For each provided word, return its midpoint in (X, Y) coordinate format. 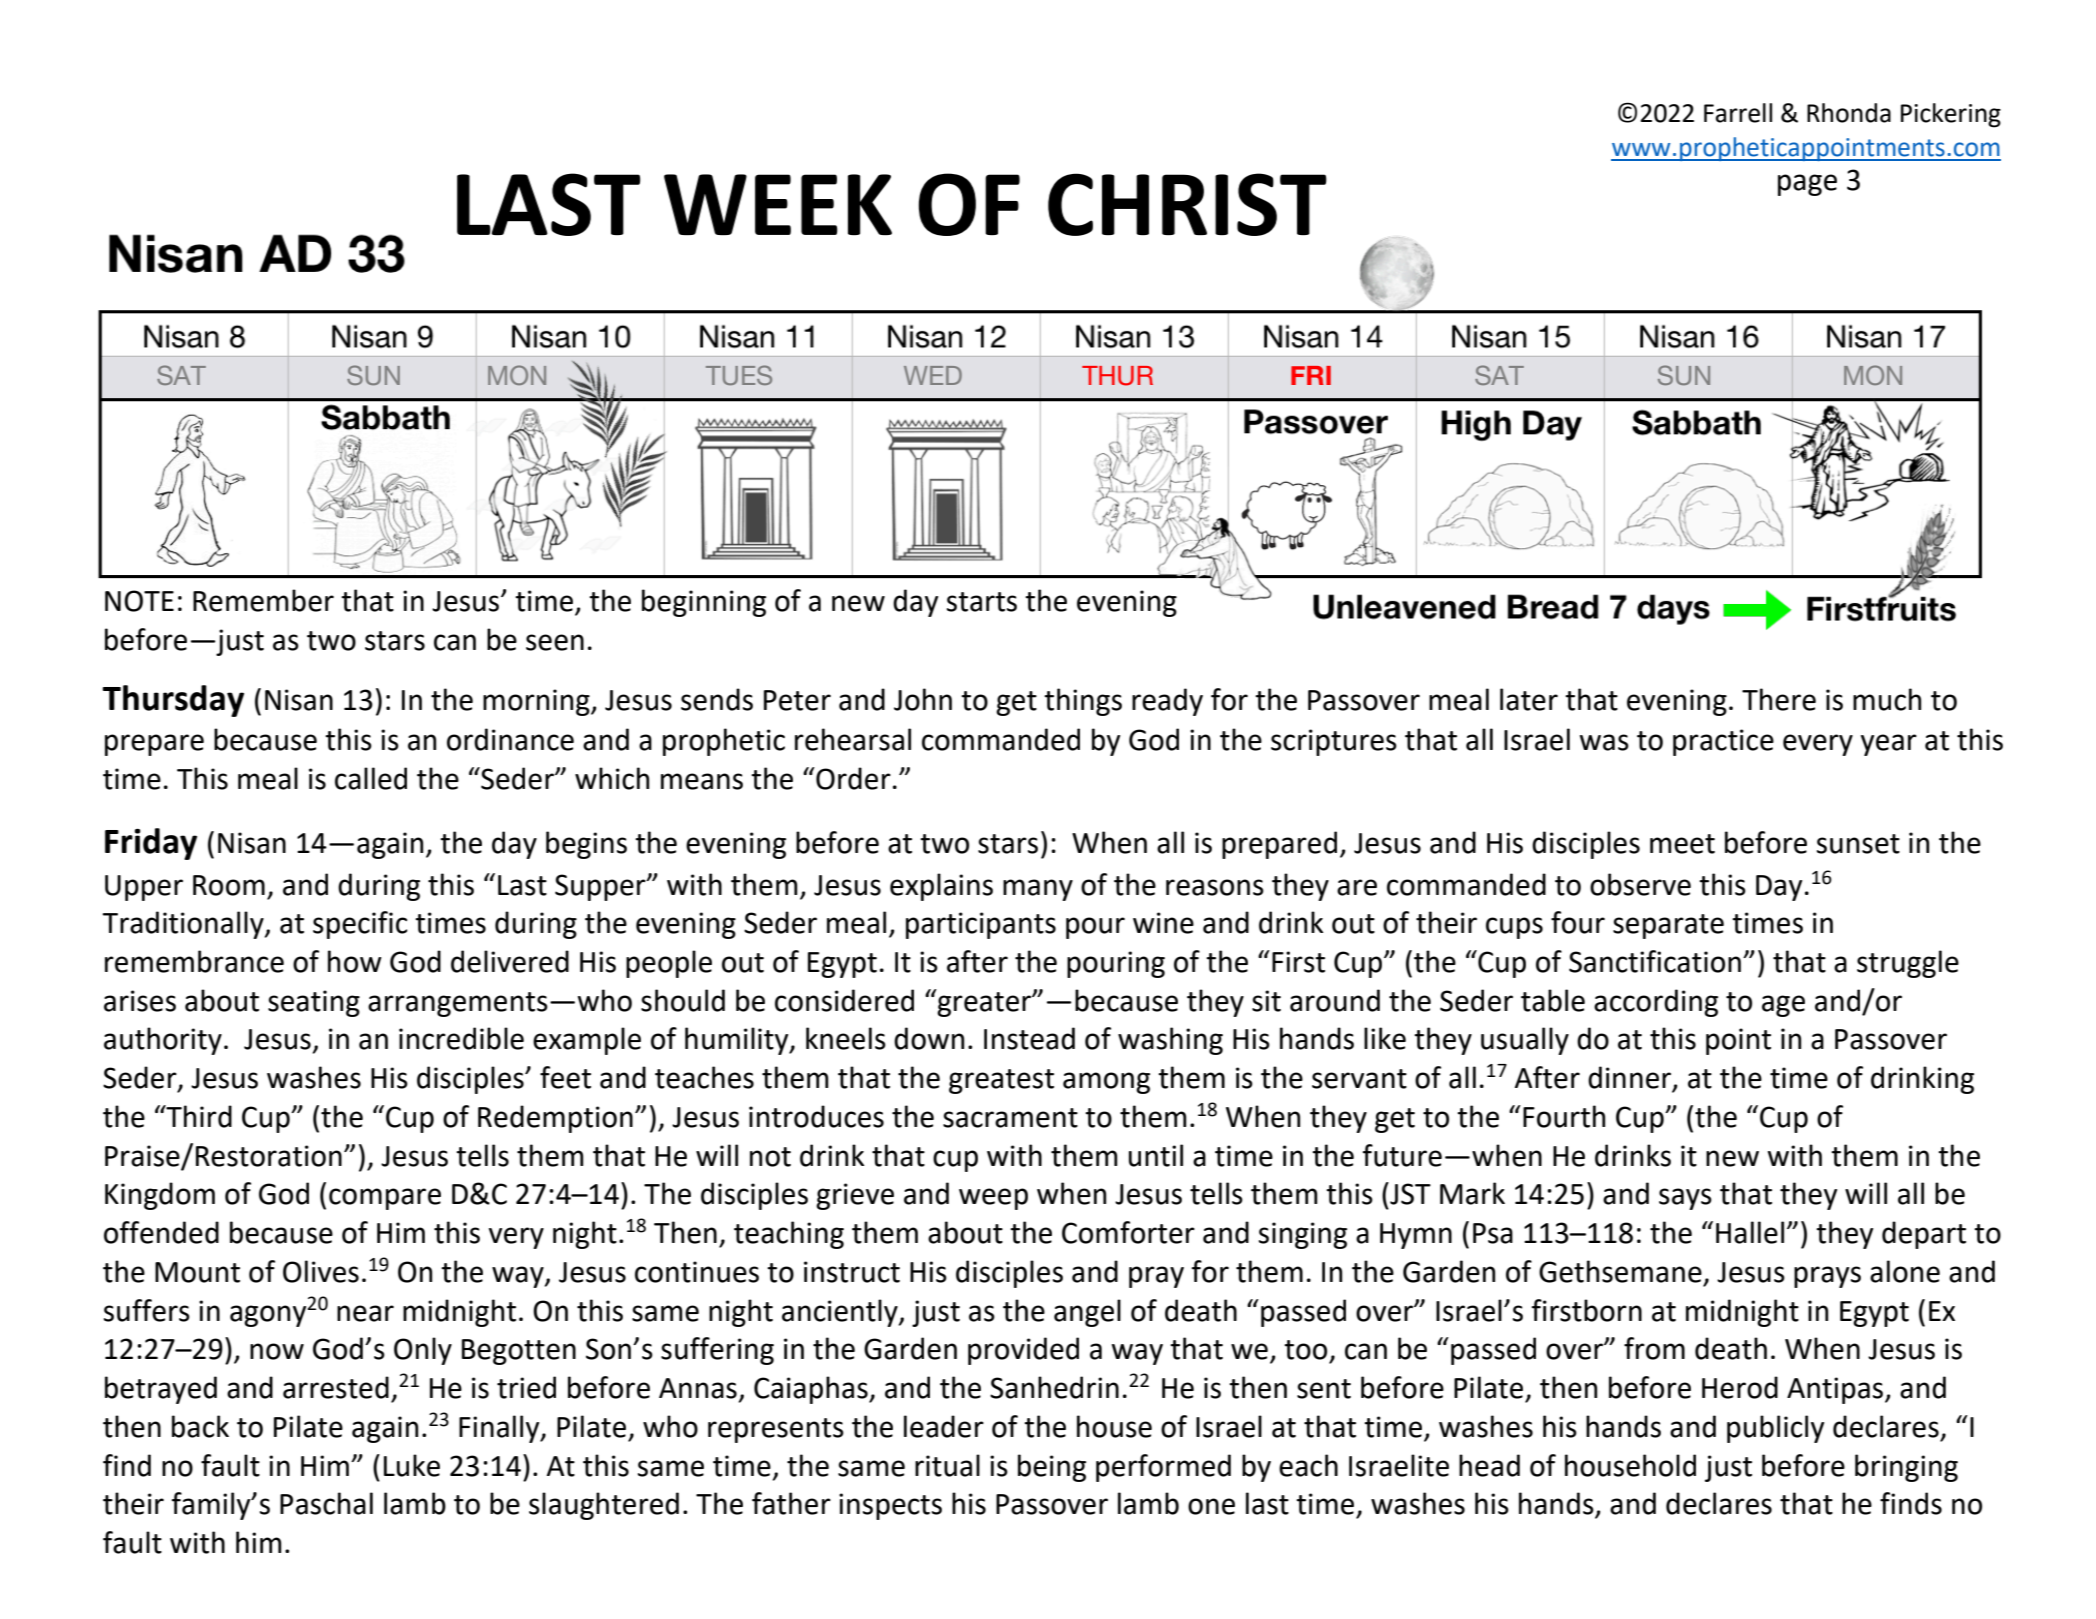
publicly (1775, 1429)
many (1038, 890)
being (1052, 1468)
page (1807, 185)
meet (1682, 844)
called (371, 778)
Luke (412, 1465)
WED (933, 375)
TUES (739, 375)
